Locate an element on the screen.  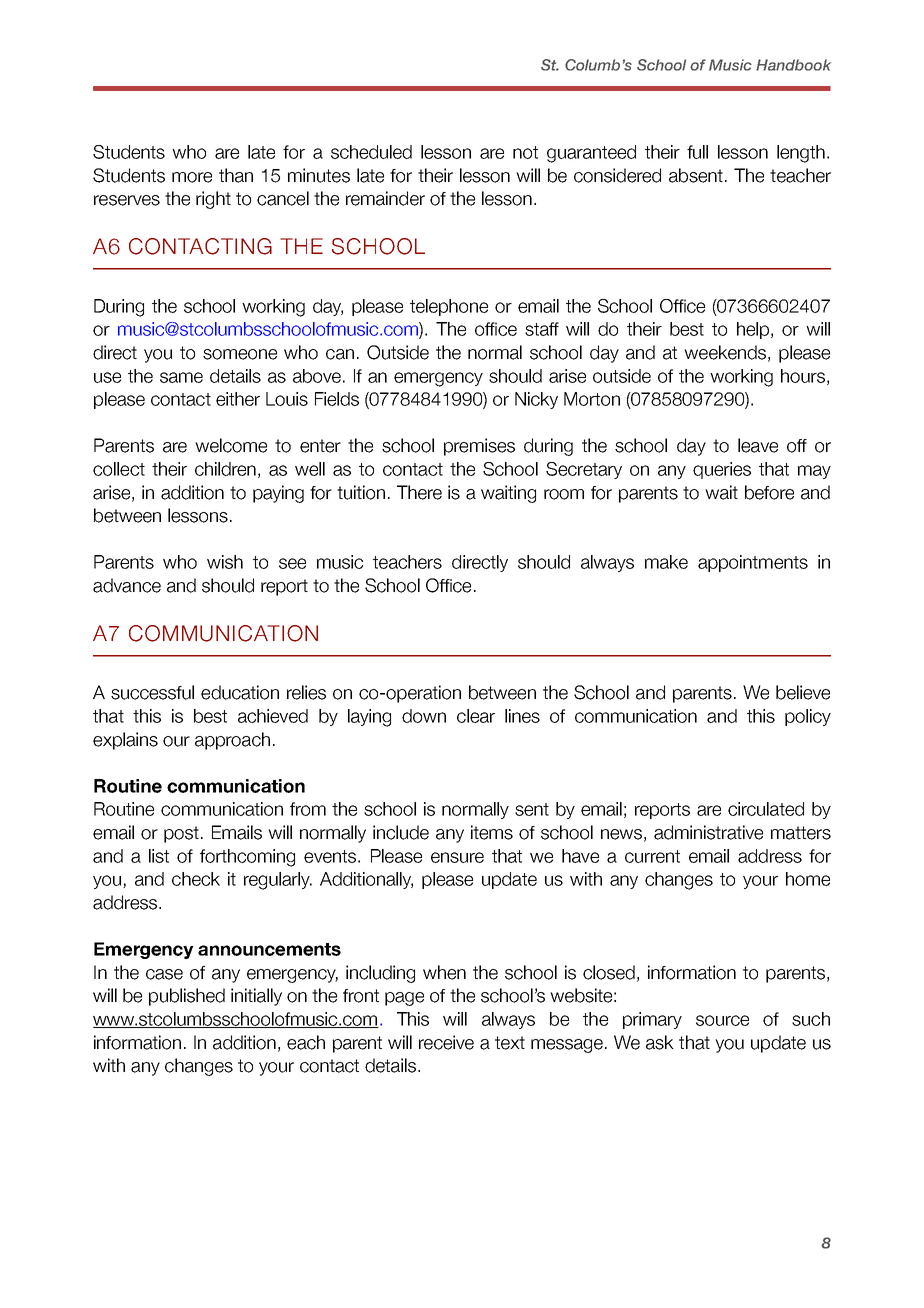
source is located at coordinates (722, 1020).
